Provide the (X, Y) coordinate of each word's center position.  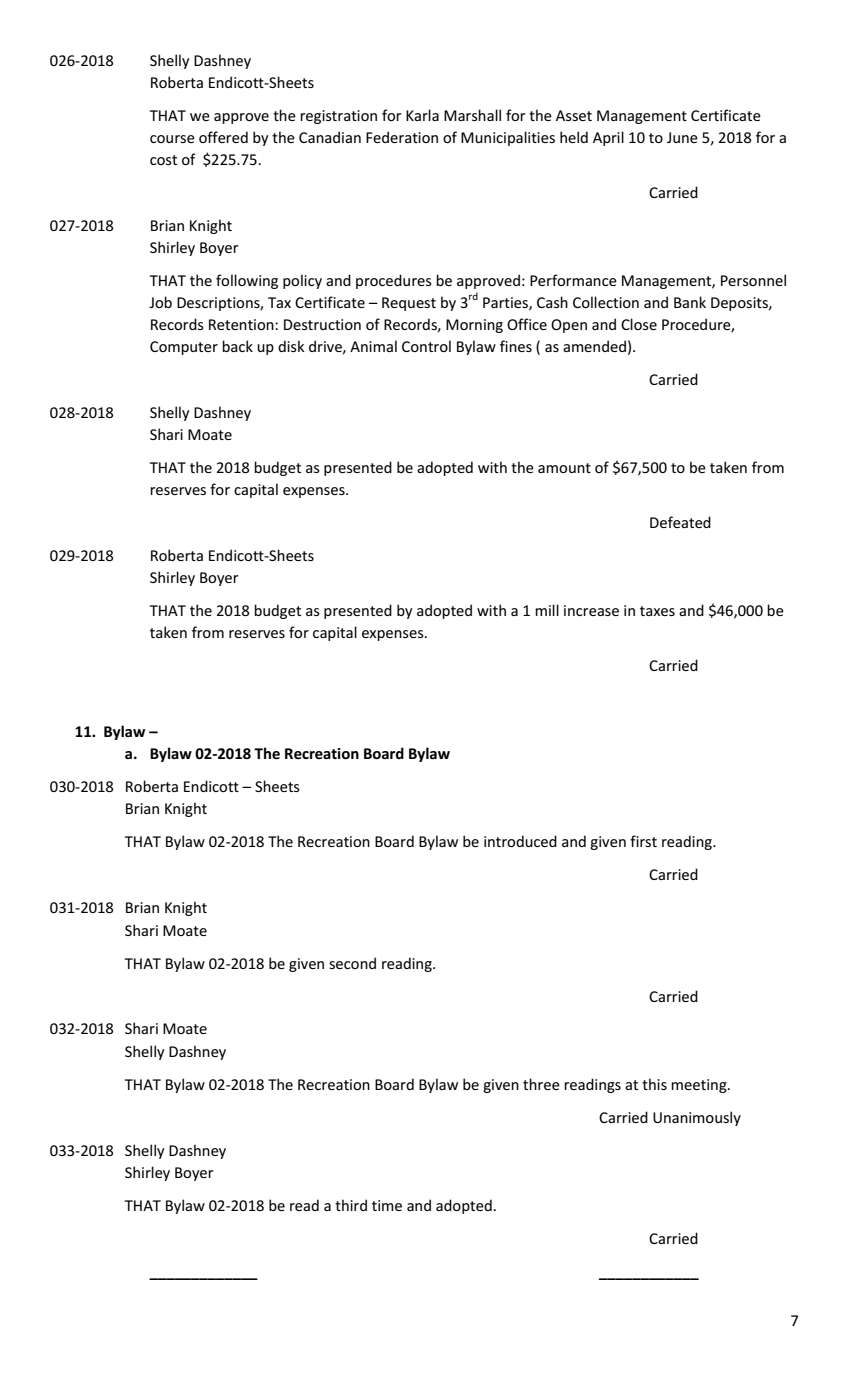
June (682, 137)
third (351, 1205)
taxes (657, 611)
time (387, 1205)
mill (547, 610)
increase (591, 610)
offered (223, 137)
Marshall (472, 115)
